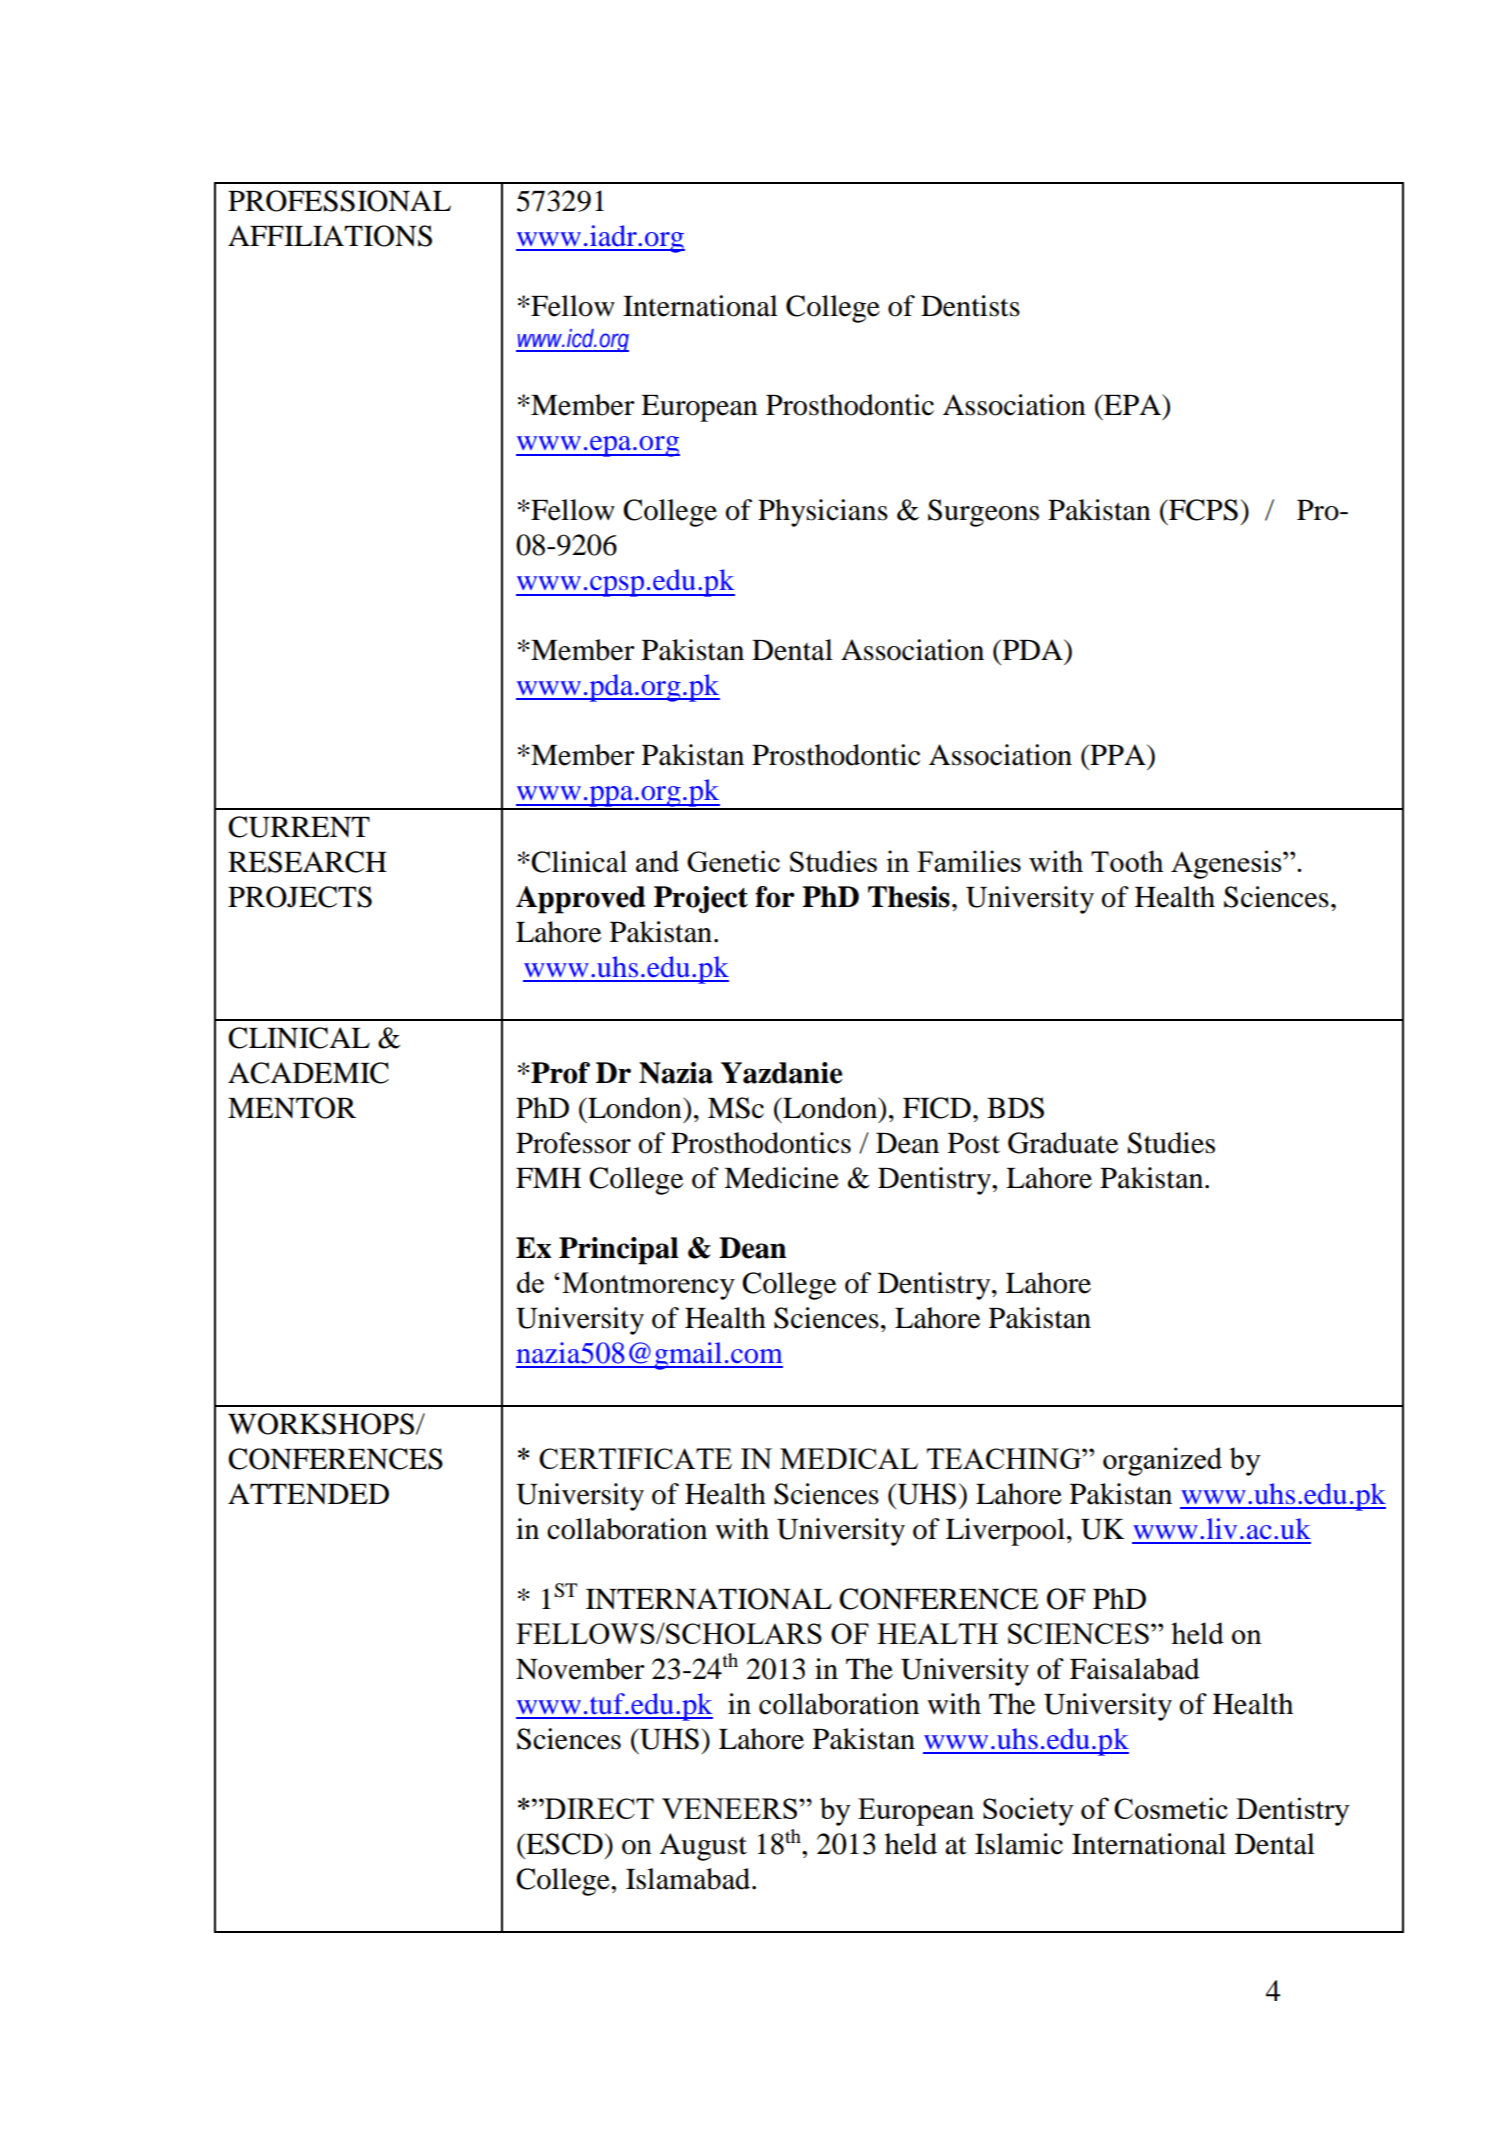  I want to click on FCPS, so click(1202, 510).
